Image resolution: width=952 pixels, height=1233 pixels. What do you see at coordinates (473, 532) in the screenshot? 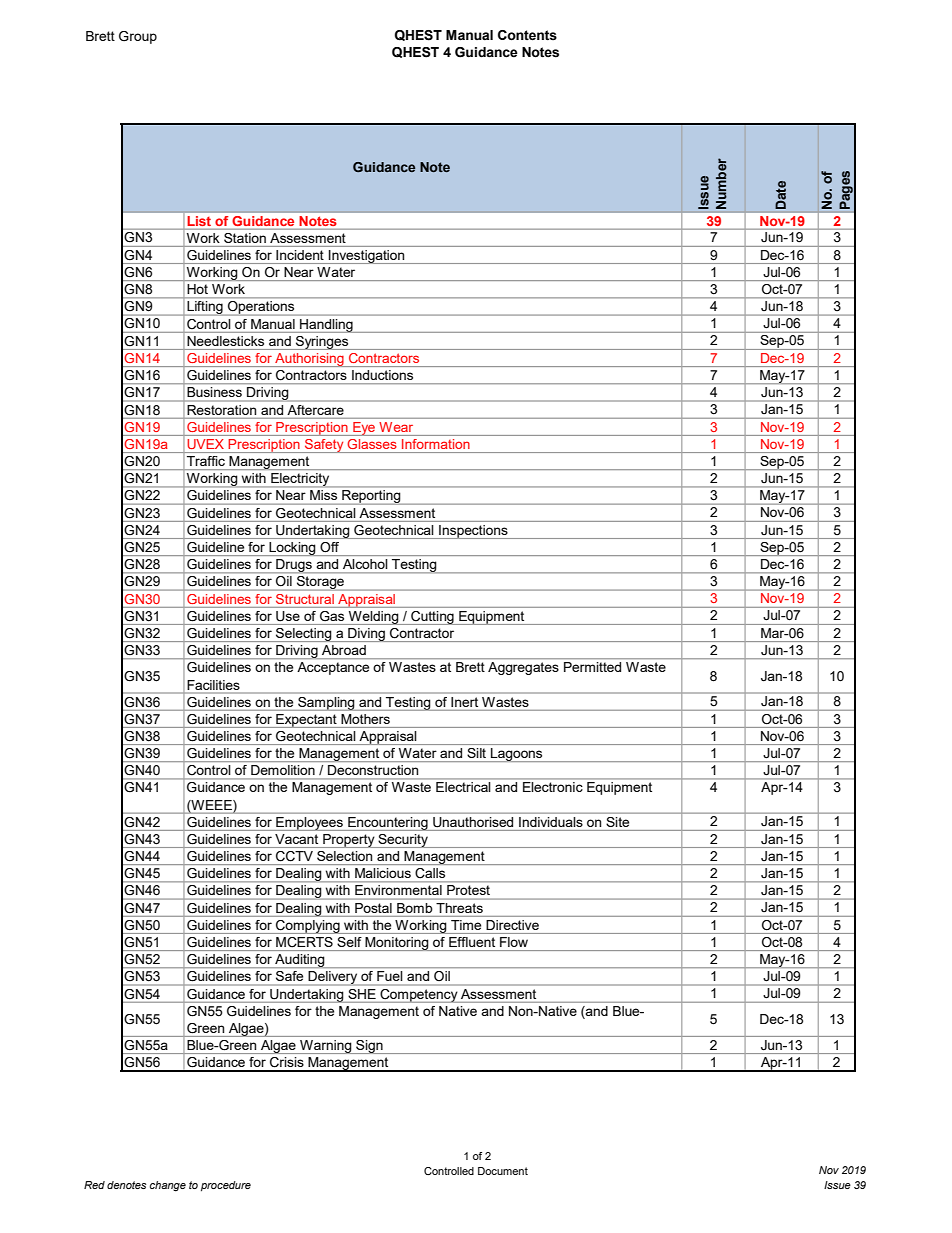
I see `Inspections` at bounding box center [473, 532].
